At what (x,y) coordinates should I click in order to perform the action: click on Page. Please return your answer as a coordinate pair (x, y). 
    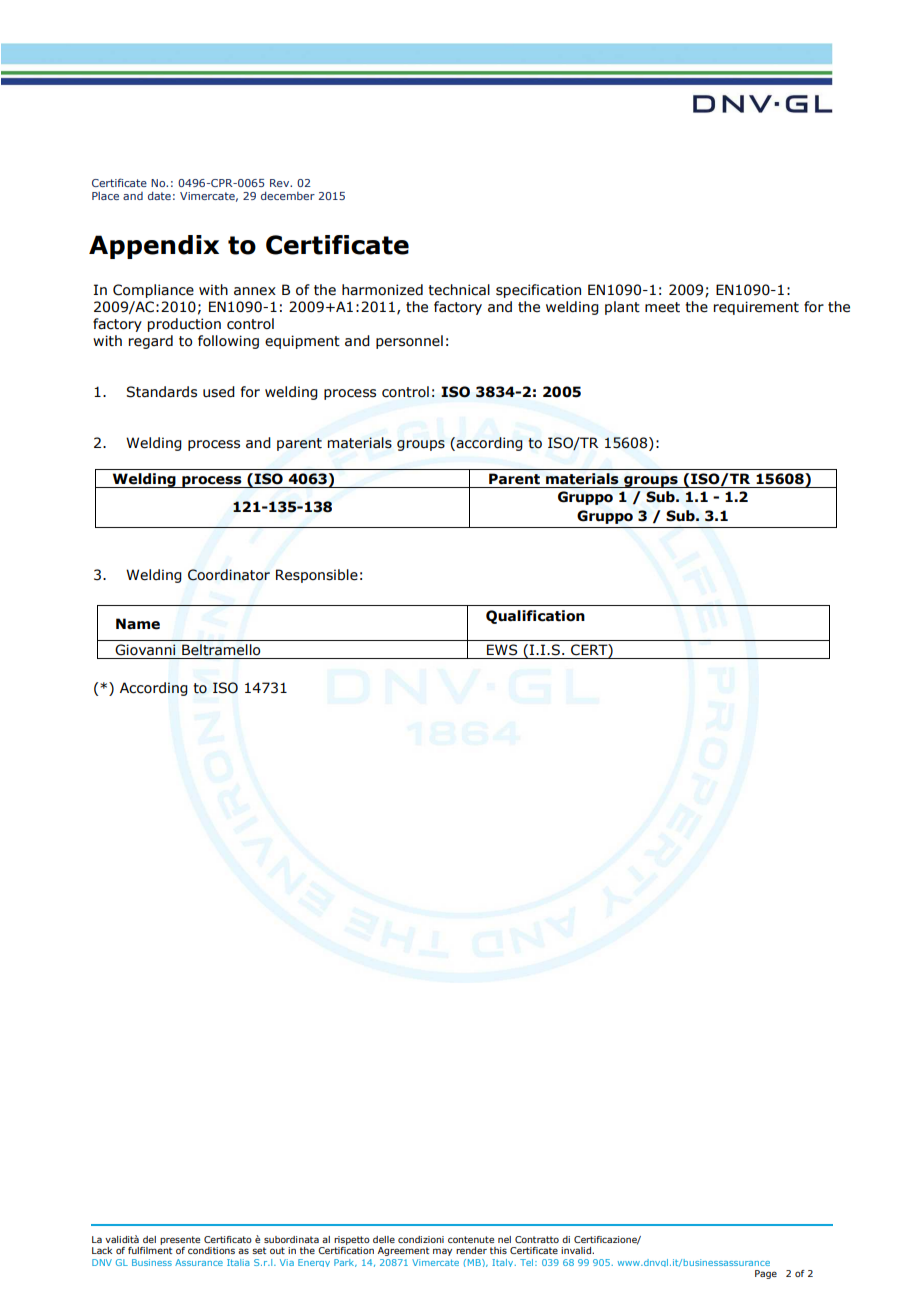
    Looking at the image, I should click on (766, 1274).
